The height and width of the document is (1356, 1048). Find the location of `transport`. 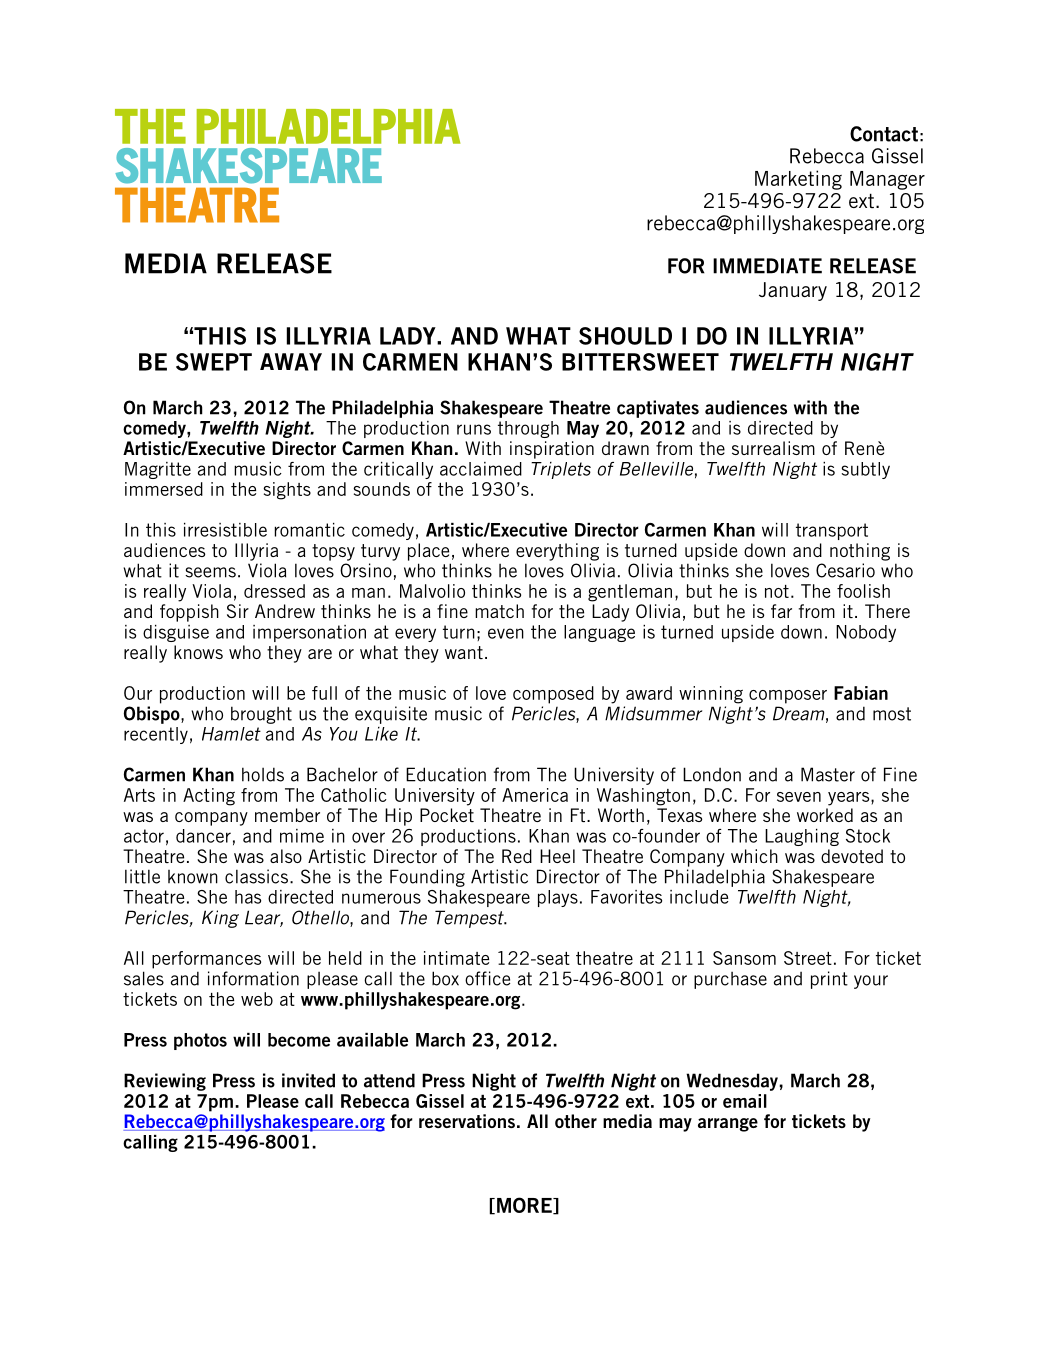

transport is located at coordinates (832, 531).
